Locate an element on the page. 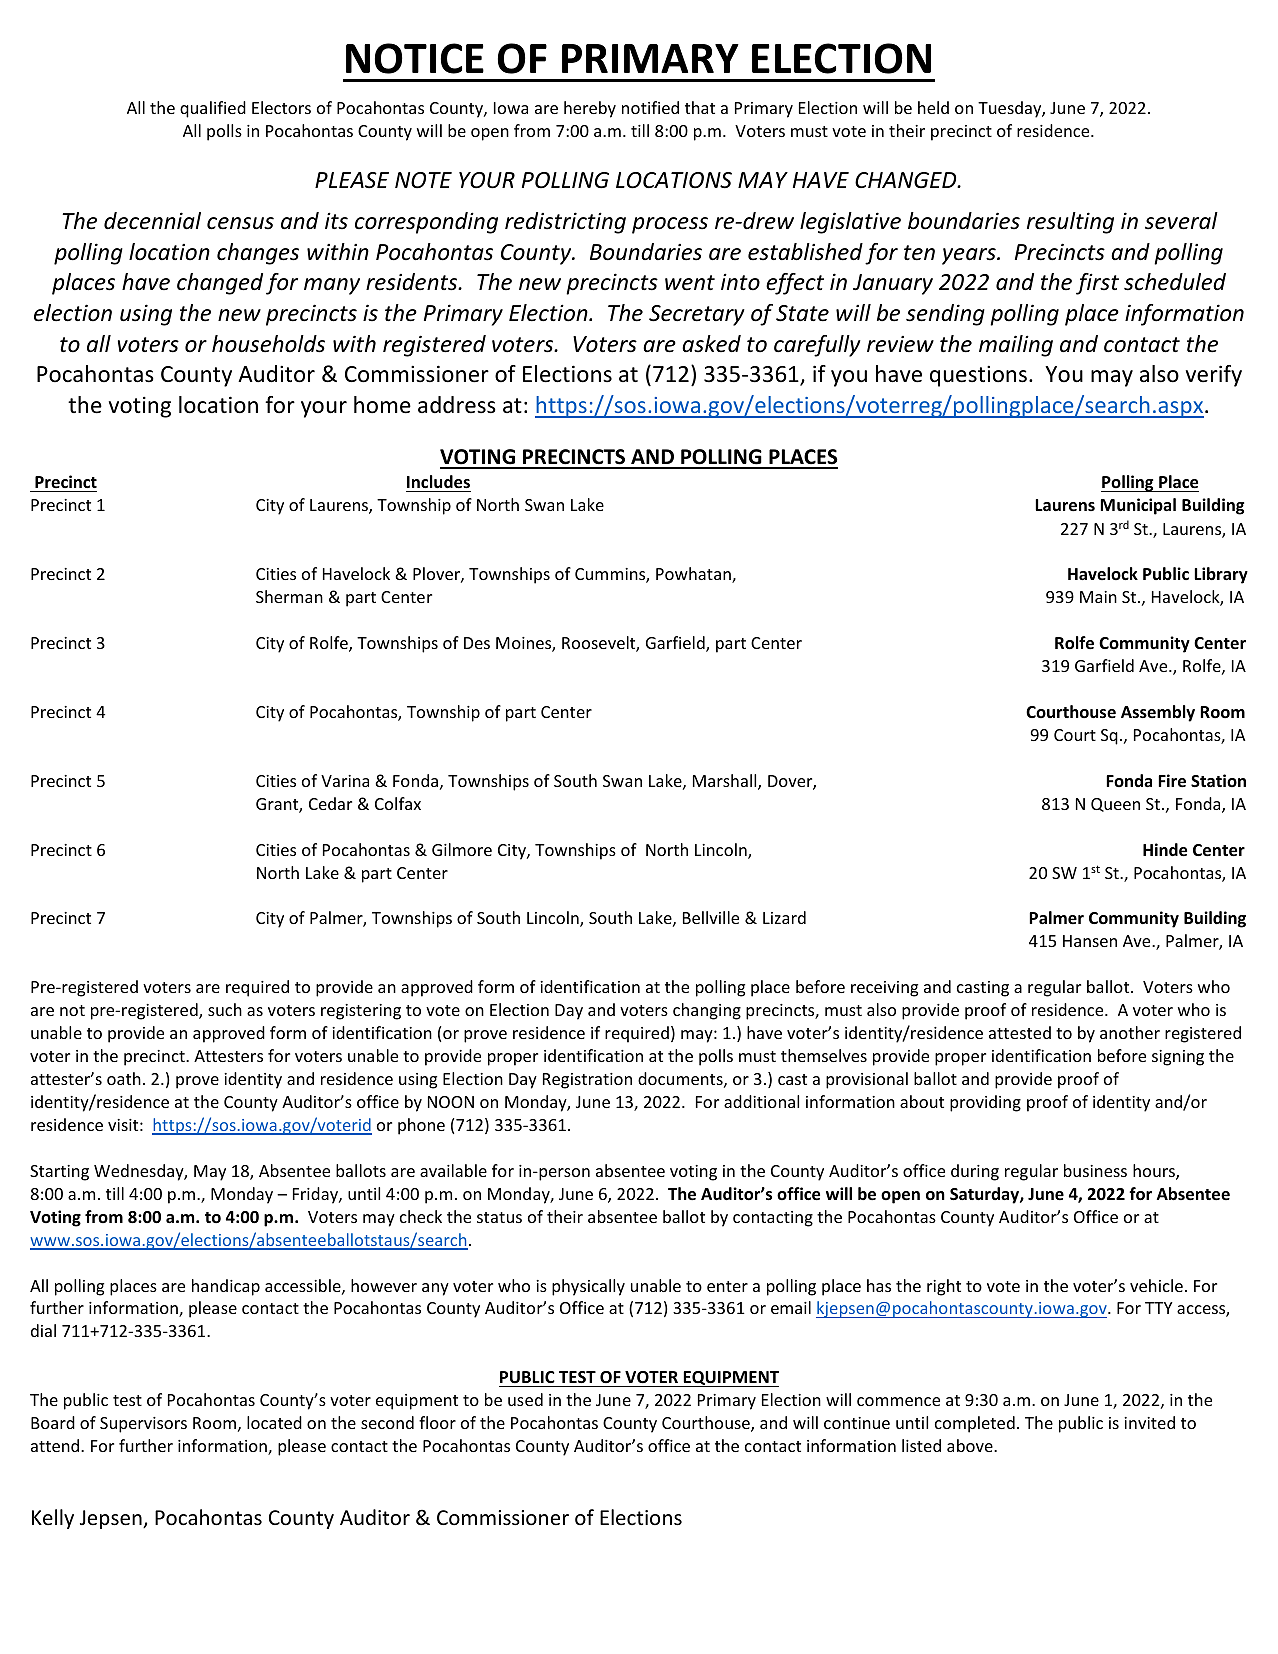 Image resolution: width=1278 pixels, height=1654 pixels. held is located at coordinates (933, 107).
